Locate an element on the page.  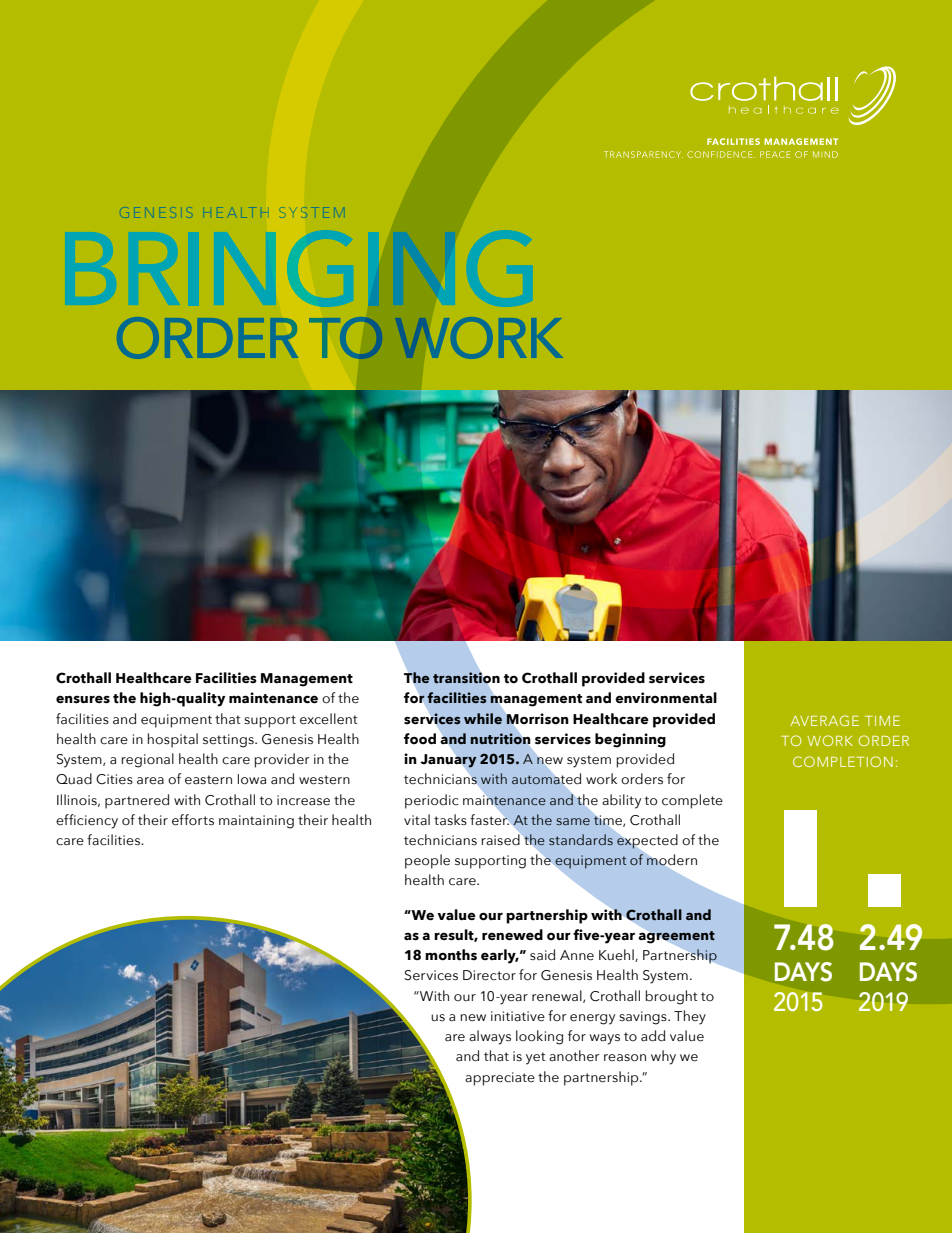
brought is located at coordinates (672, 997).
